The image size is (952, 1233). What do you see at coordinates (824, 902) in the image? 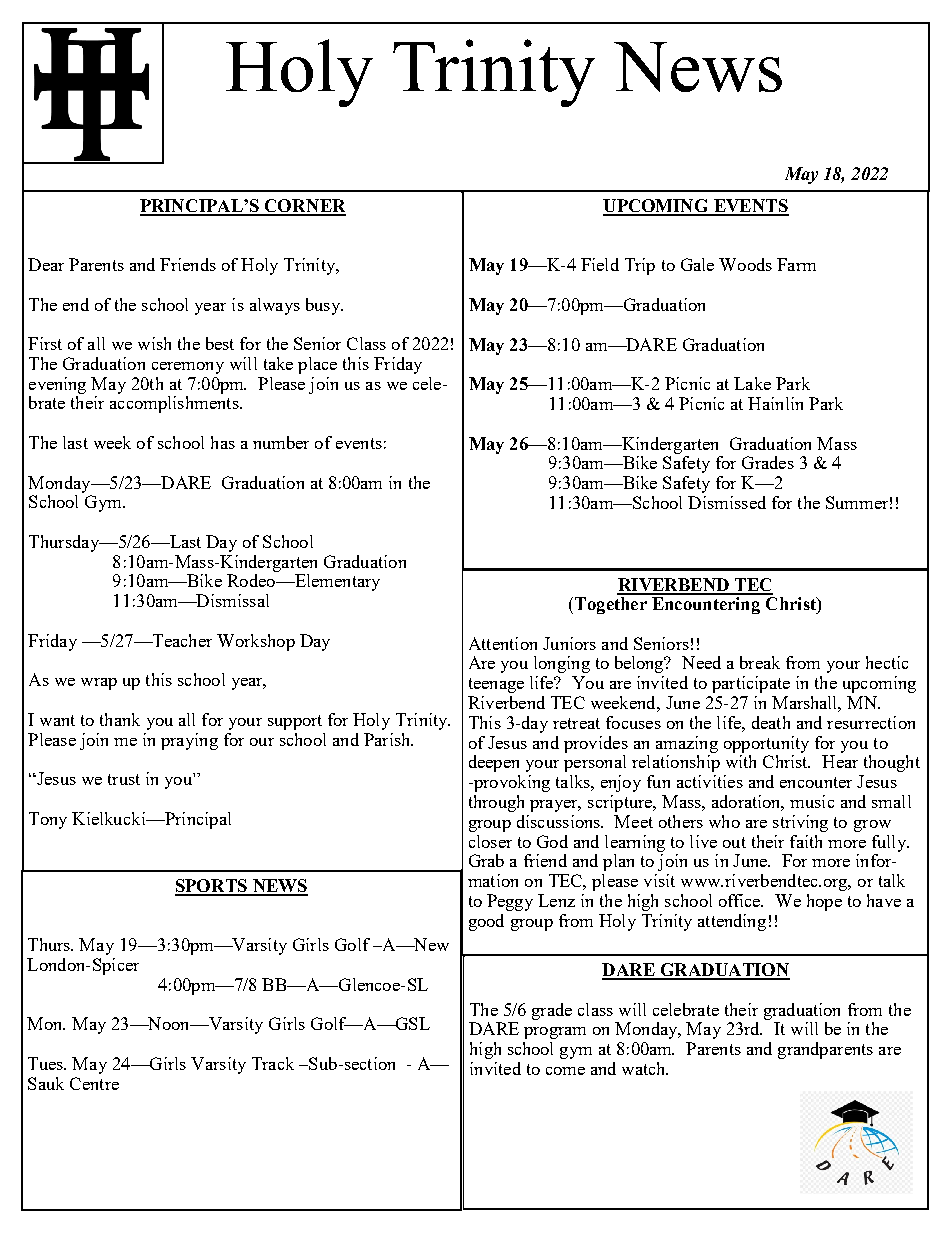
I see `hope` at bounding box center [824, 902].
